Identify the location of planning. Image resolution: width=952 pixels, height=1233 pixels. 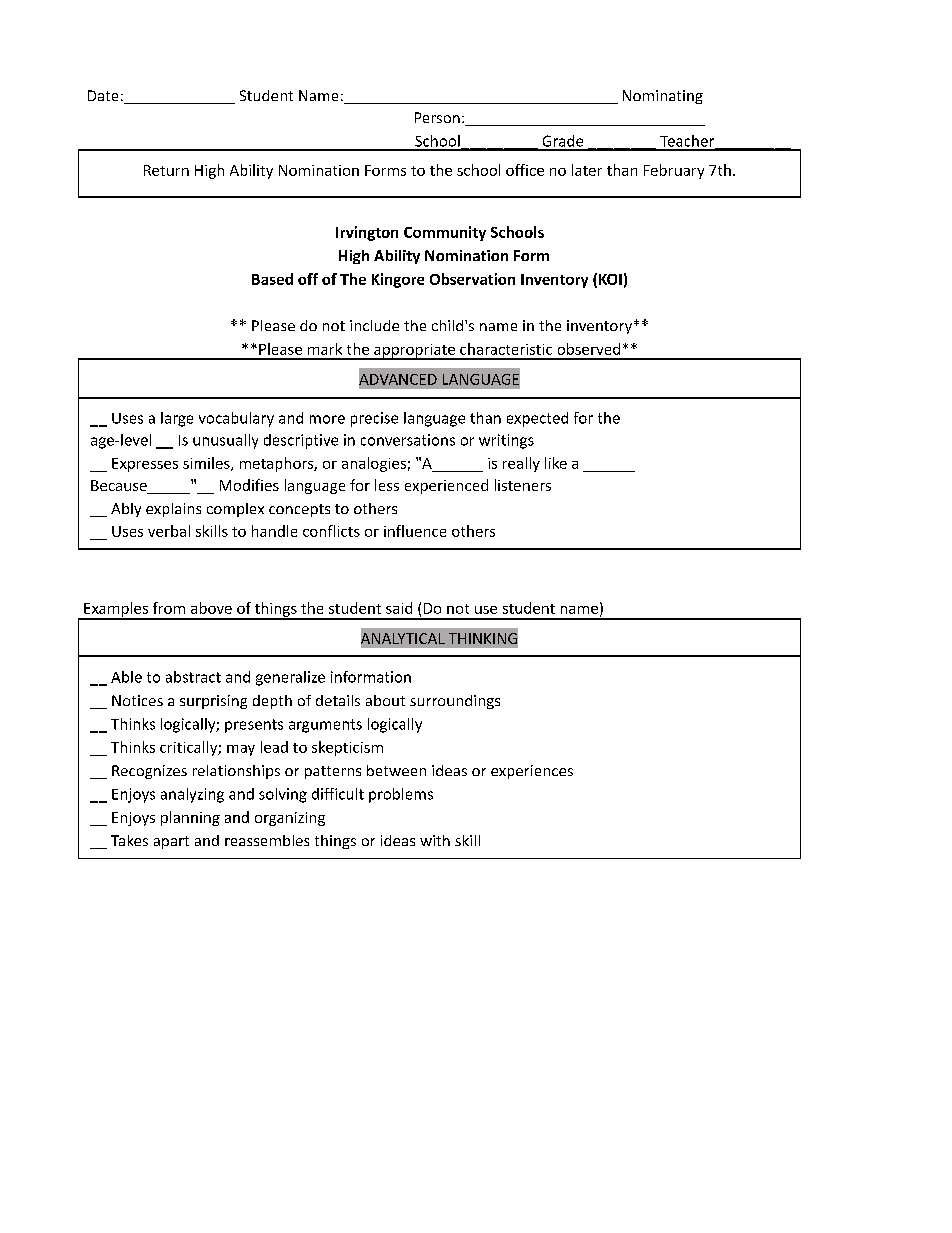
(190, 818).
